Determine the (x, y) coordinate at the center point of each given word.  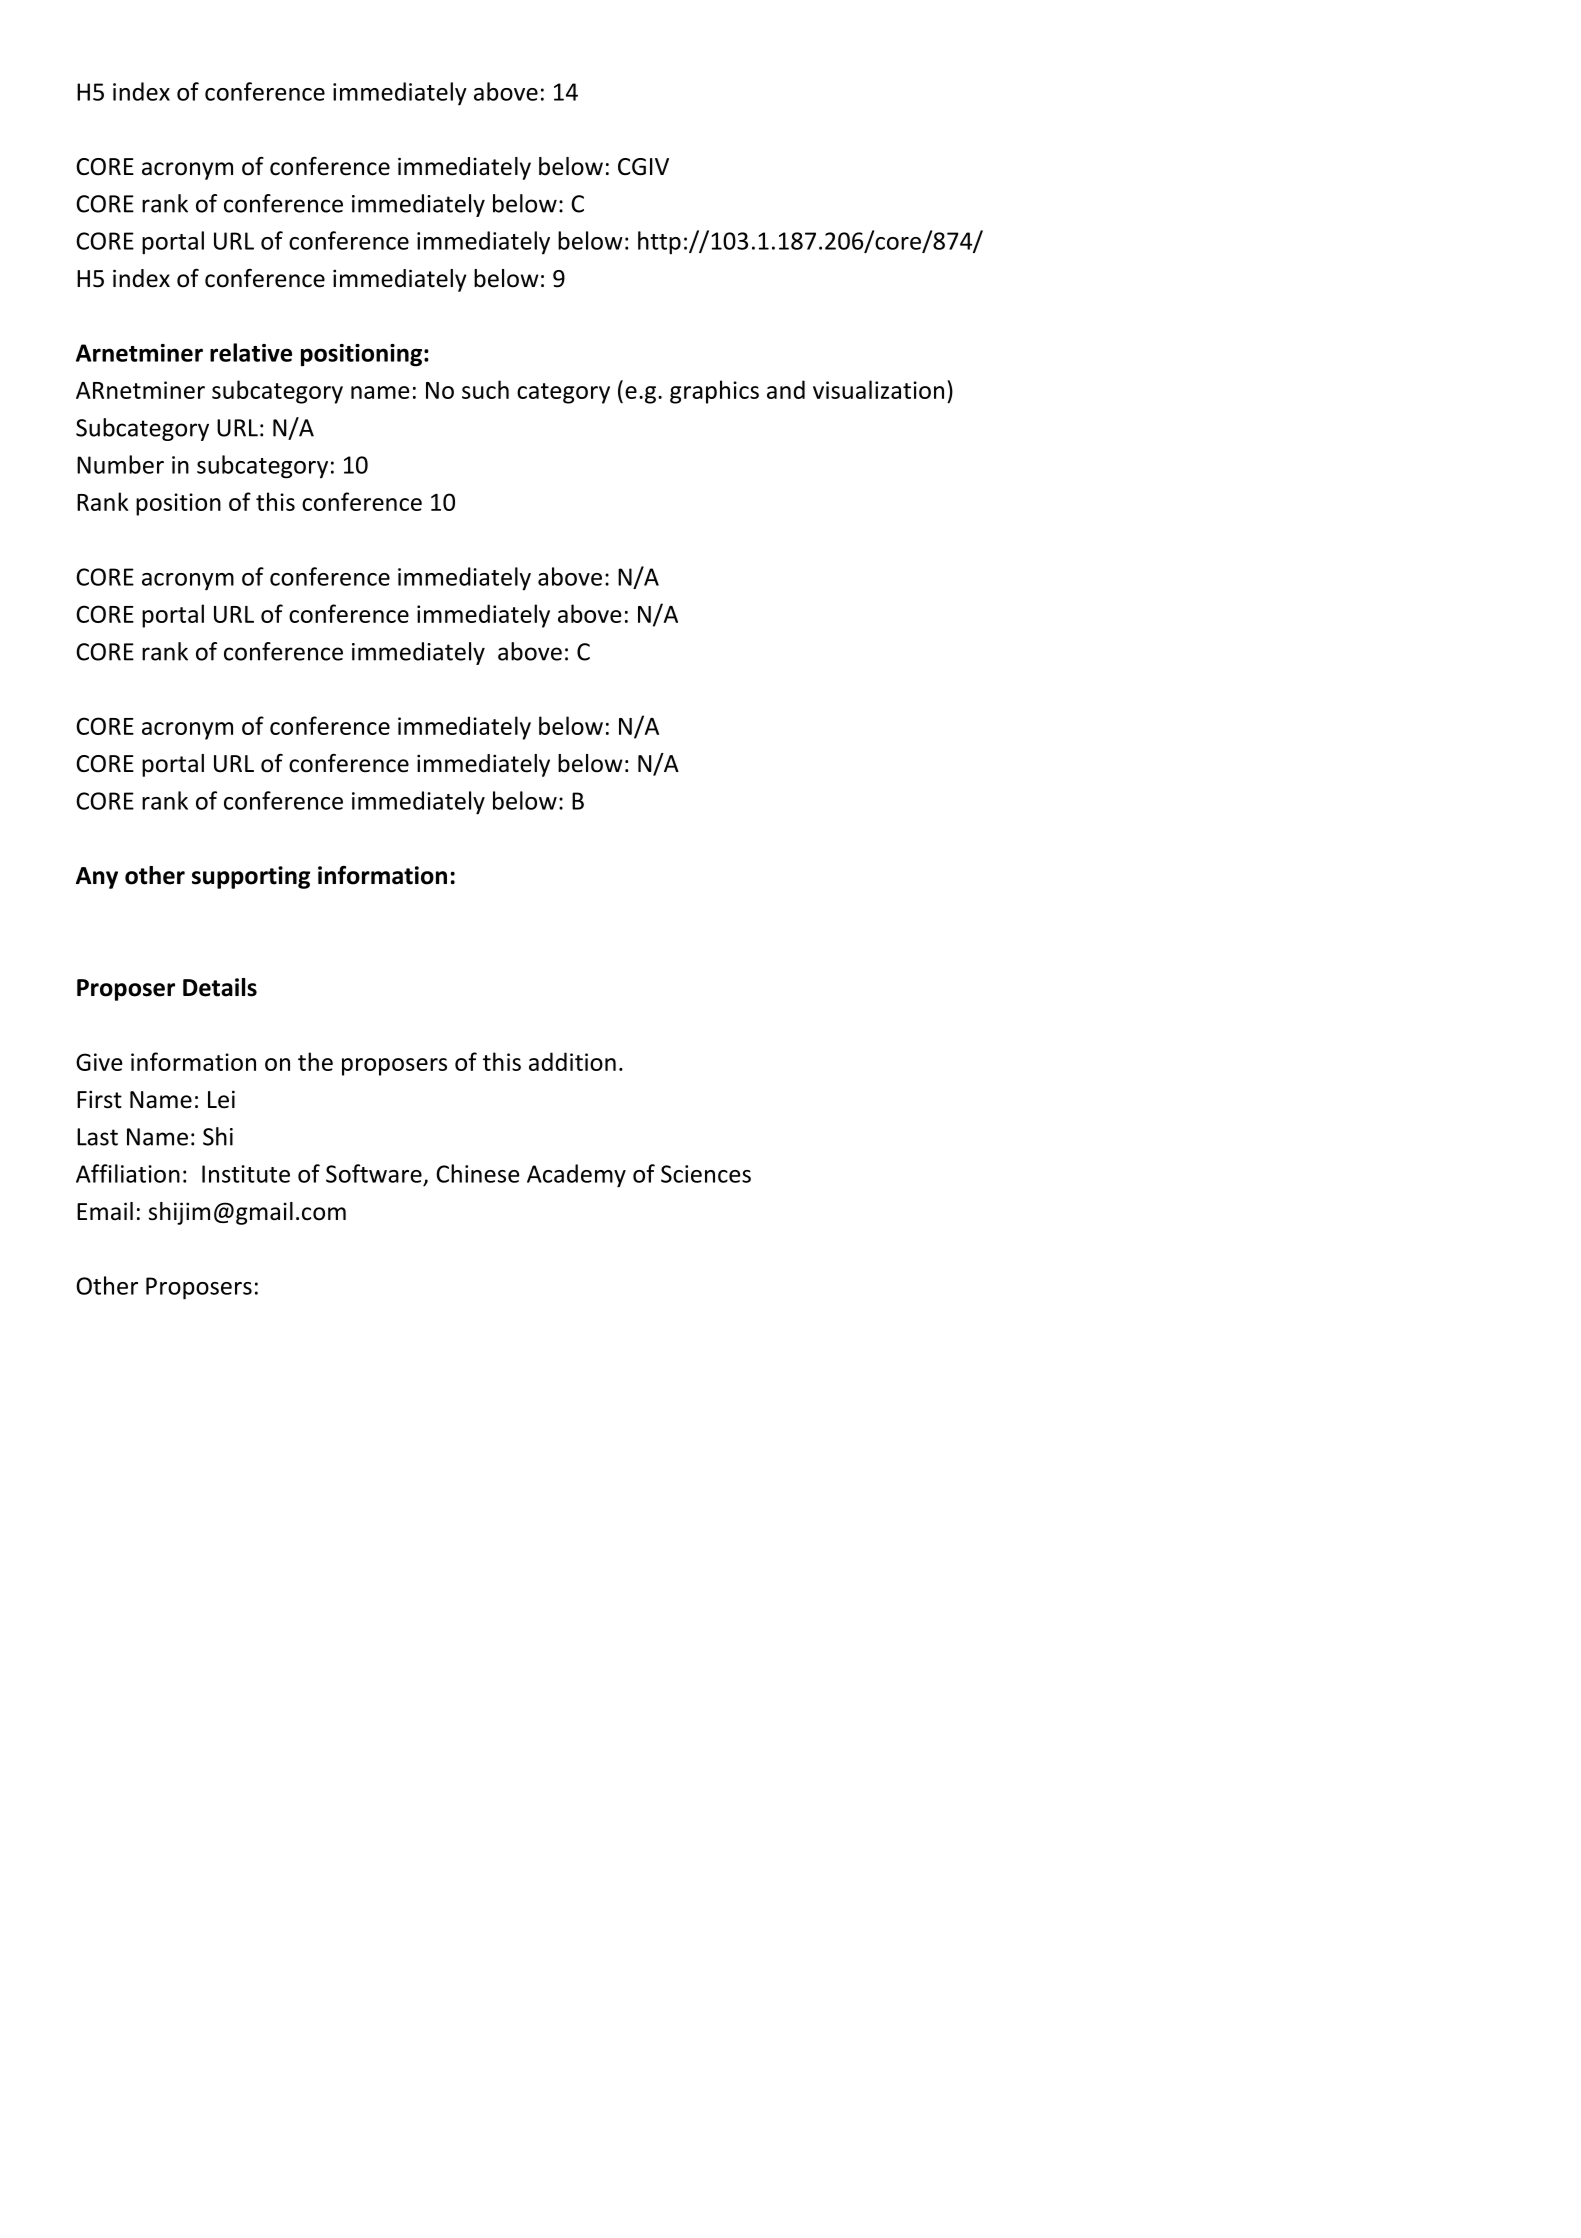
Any (97, 878)
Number (120, 464)
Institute (246, 1174)
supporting (251, 877)
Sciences (706, 1174)
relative (251, 352)
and (786, 389)
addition (572, 1061)
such (485, 389)
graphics (714, 392)
